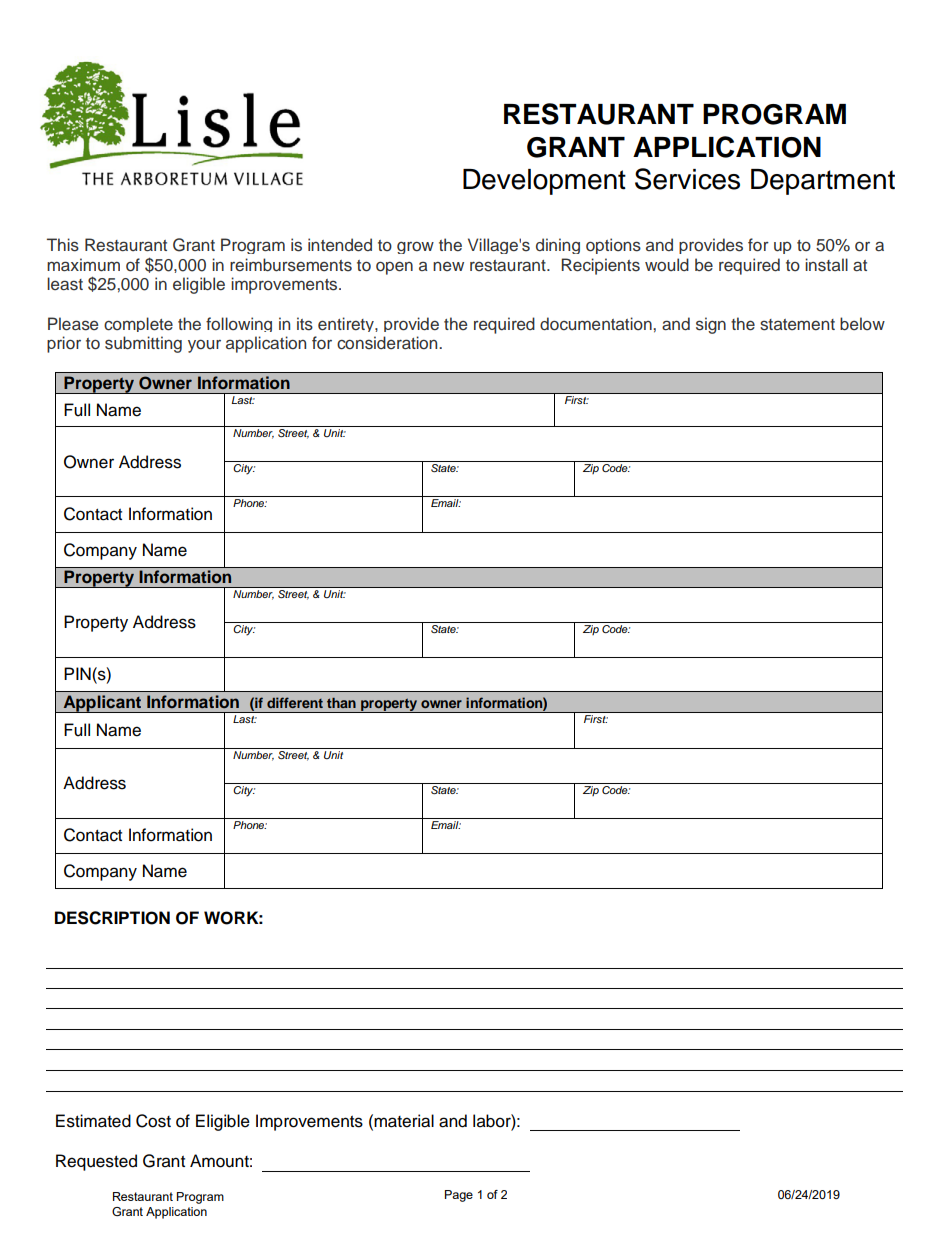 The height and width of the screenshot is (1233, 952). What do you see at coordinates (96, 1162) in the screenshot?
I see `Requested` at bounding box center [96, 1162].
